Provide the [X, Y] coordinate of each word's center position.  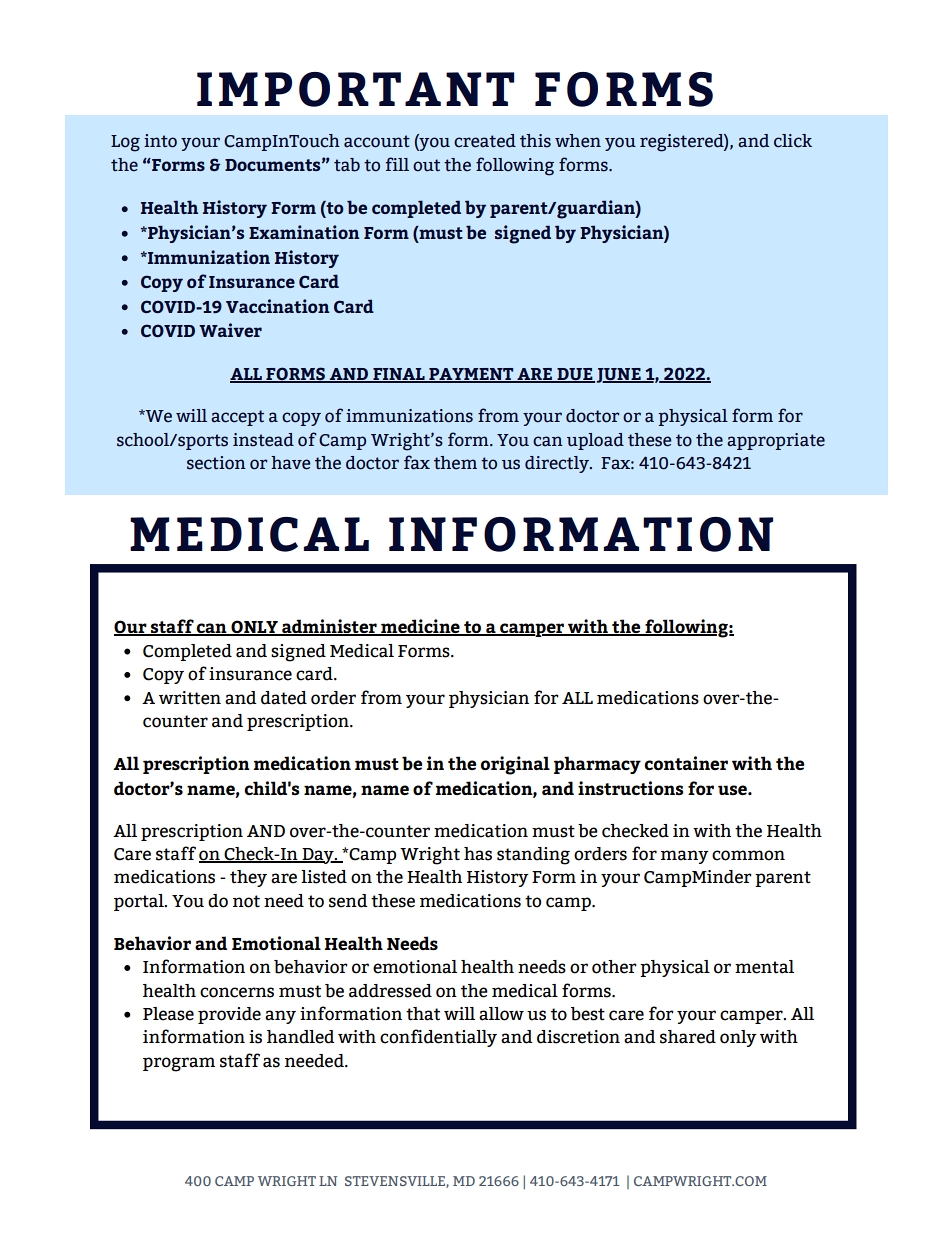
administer [329, 627]
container [686, 763]
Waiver [230, 330]
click [793, 141]
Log [125, 143]
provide [229, 1015]
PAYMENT [471, 375]
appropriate [776, 441]
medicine [420, 627]
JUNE [618, 375]
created [485, 141]
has [478, 854]
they [248, 878]
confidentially [438, 1038]
